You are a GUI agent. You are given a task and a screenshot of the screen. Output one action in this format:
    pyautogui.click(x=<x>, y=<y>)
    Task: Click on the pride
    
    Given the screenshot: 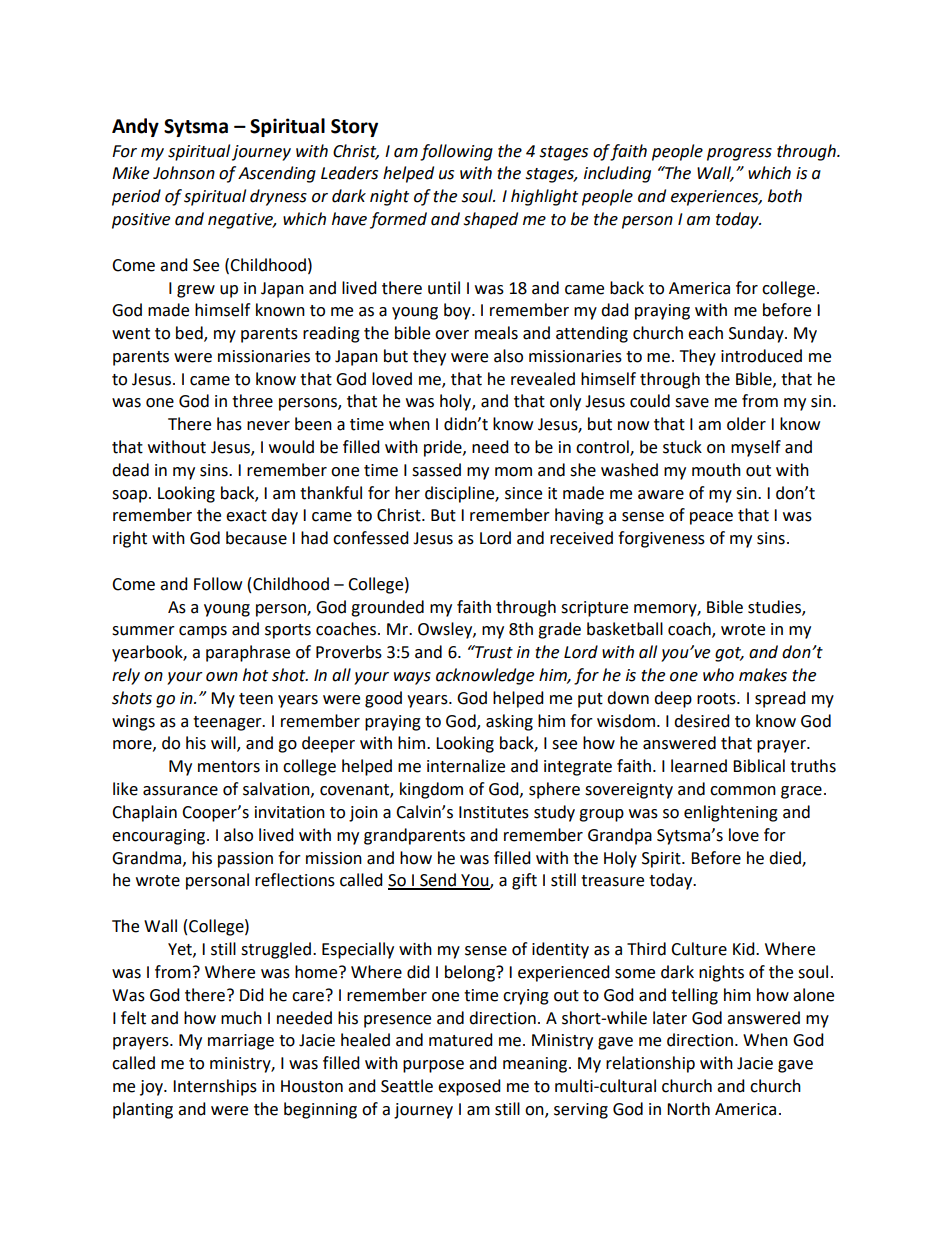 What is the action you would take?
    pyautogui.click(x=444, y=448)
